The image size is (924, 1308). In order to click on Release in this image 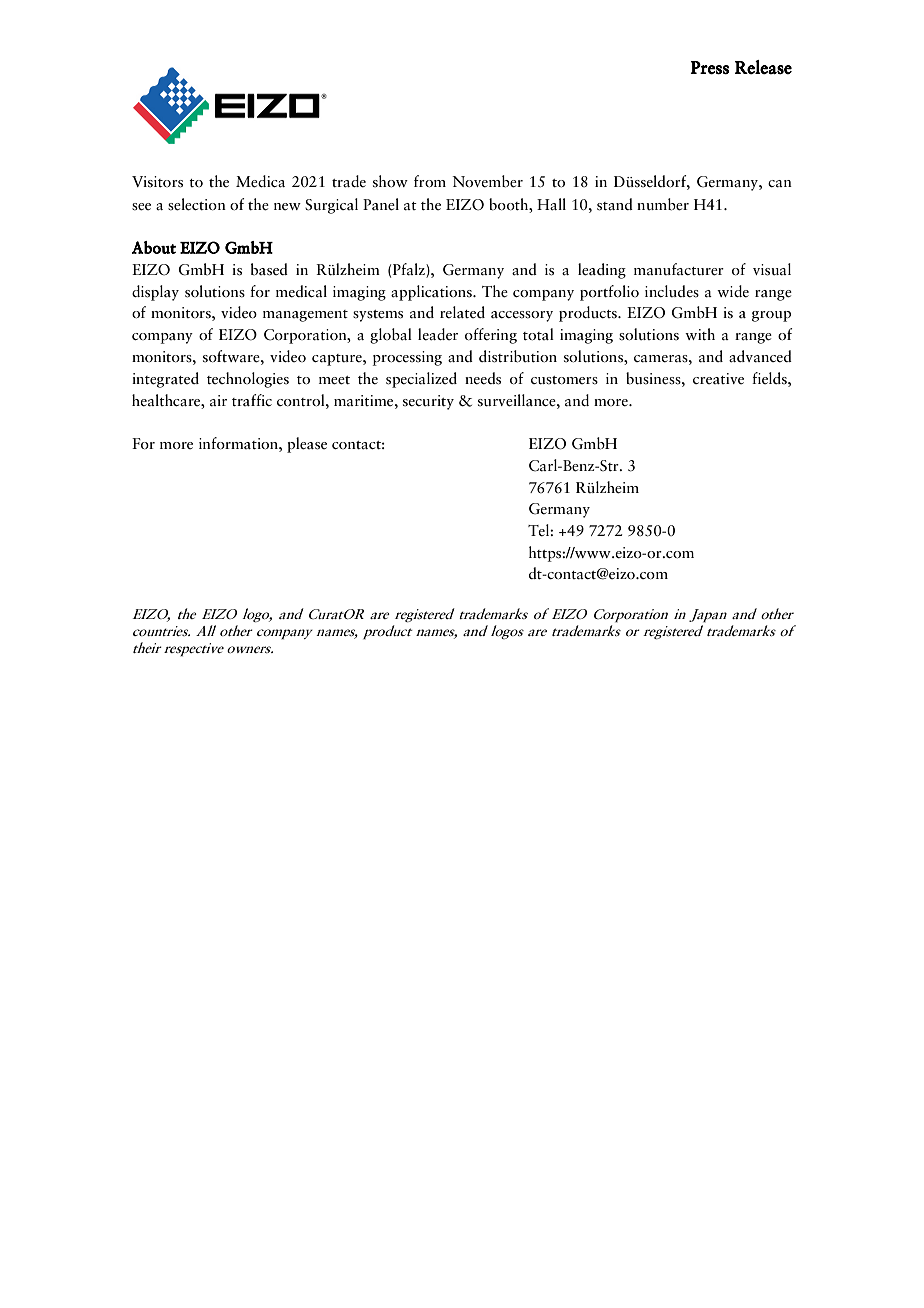, I will do `click(763, 67)`.
